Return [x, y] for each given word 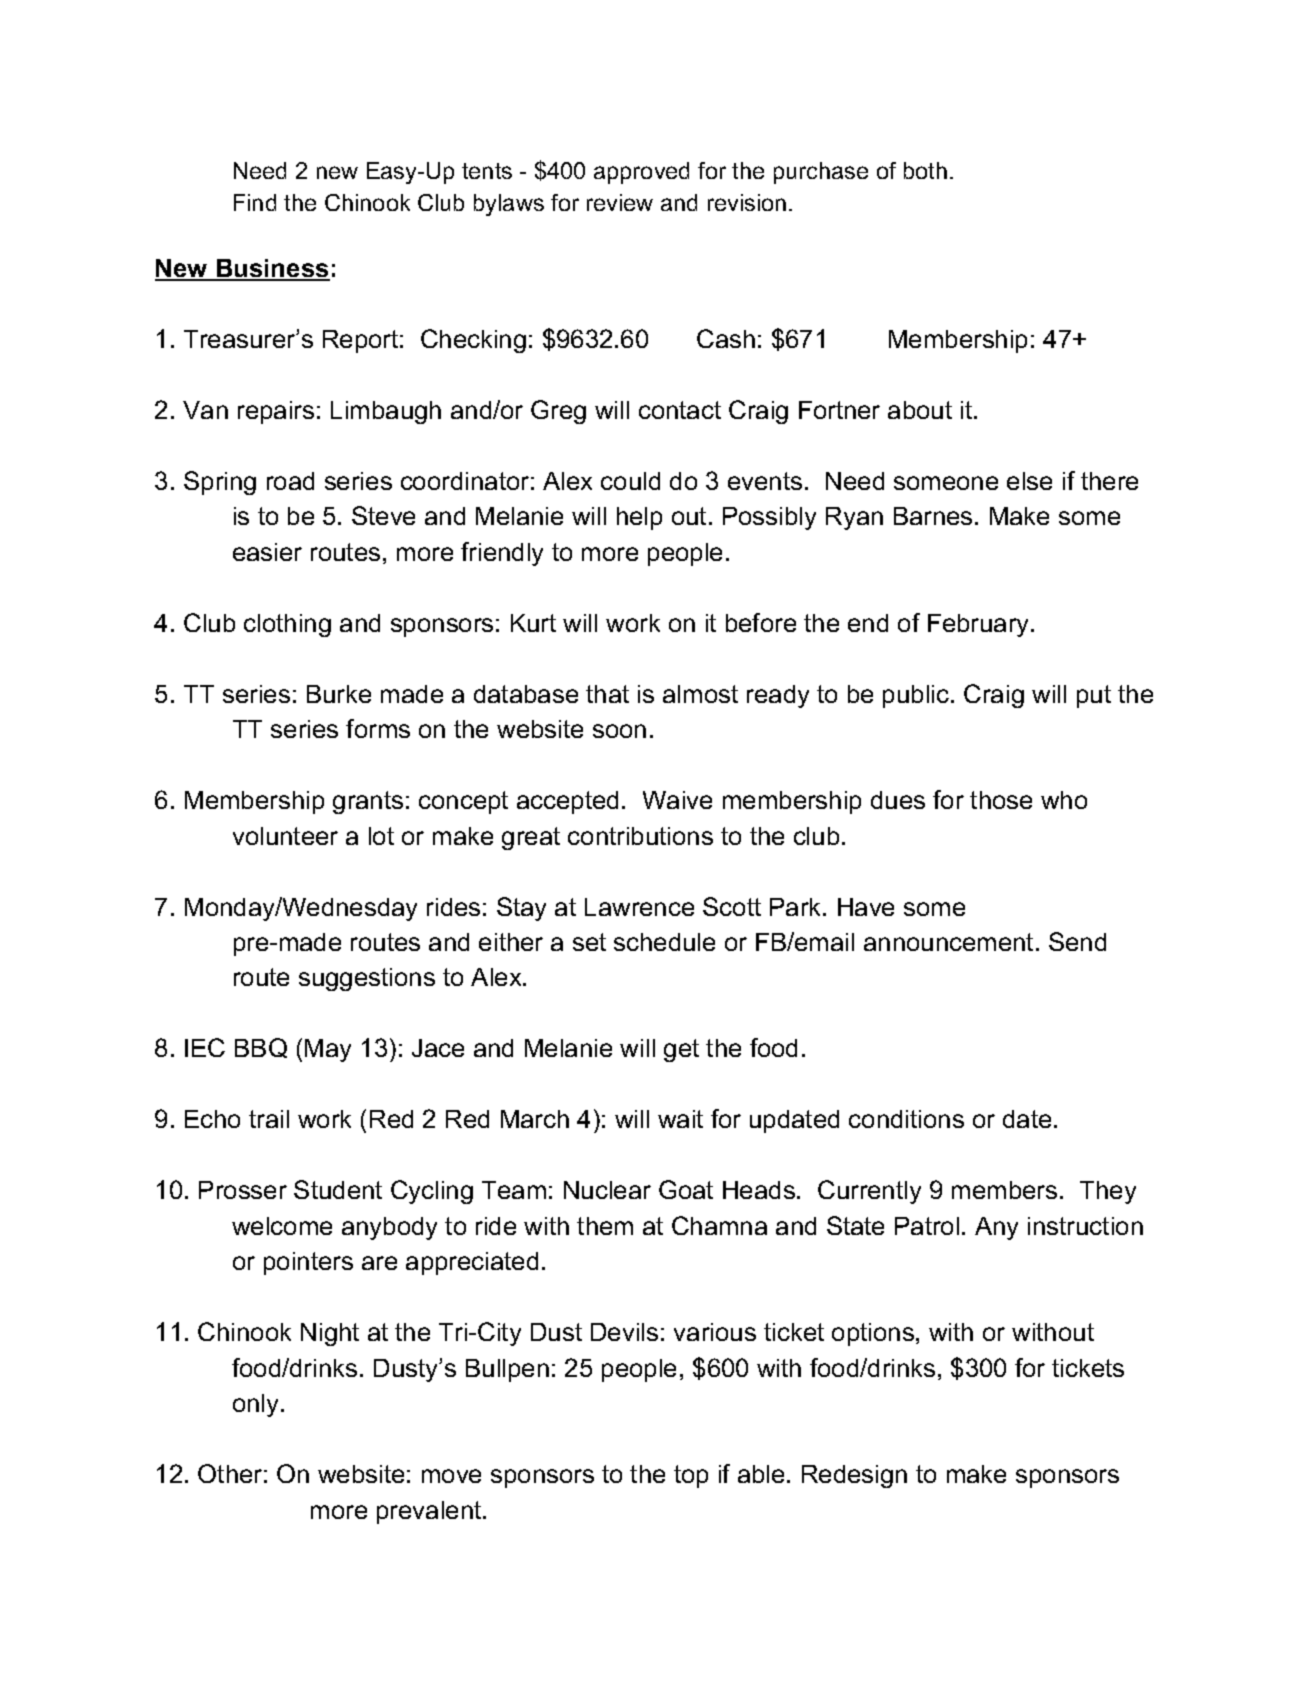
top [691, 1476]
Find [255, 202]
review [620, 202]
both [925, 170]
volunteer [285, 836]
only [257, 1405]
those [1001, 800]
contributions [640, 836]
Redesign [854, 1476]
